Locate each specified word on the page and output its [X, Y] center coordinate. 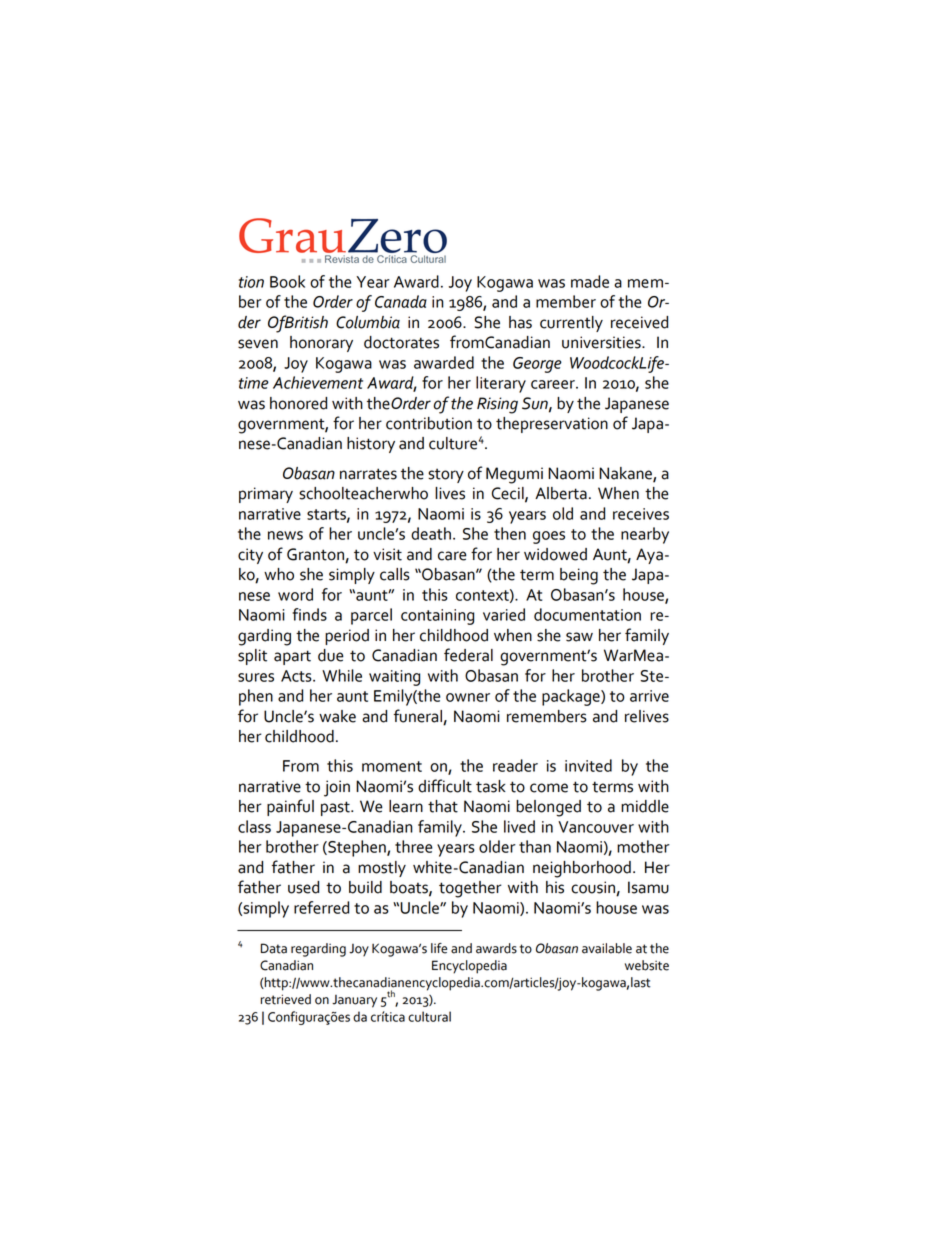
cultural [429, 1016]
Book [287, 281]
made [590, 281]
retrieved [286, 999]
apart [292, 657]
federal [468, 655]
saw [579, 637]
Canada [401, 301]
